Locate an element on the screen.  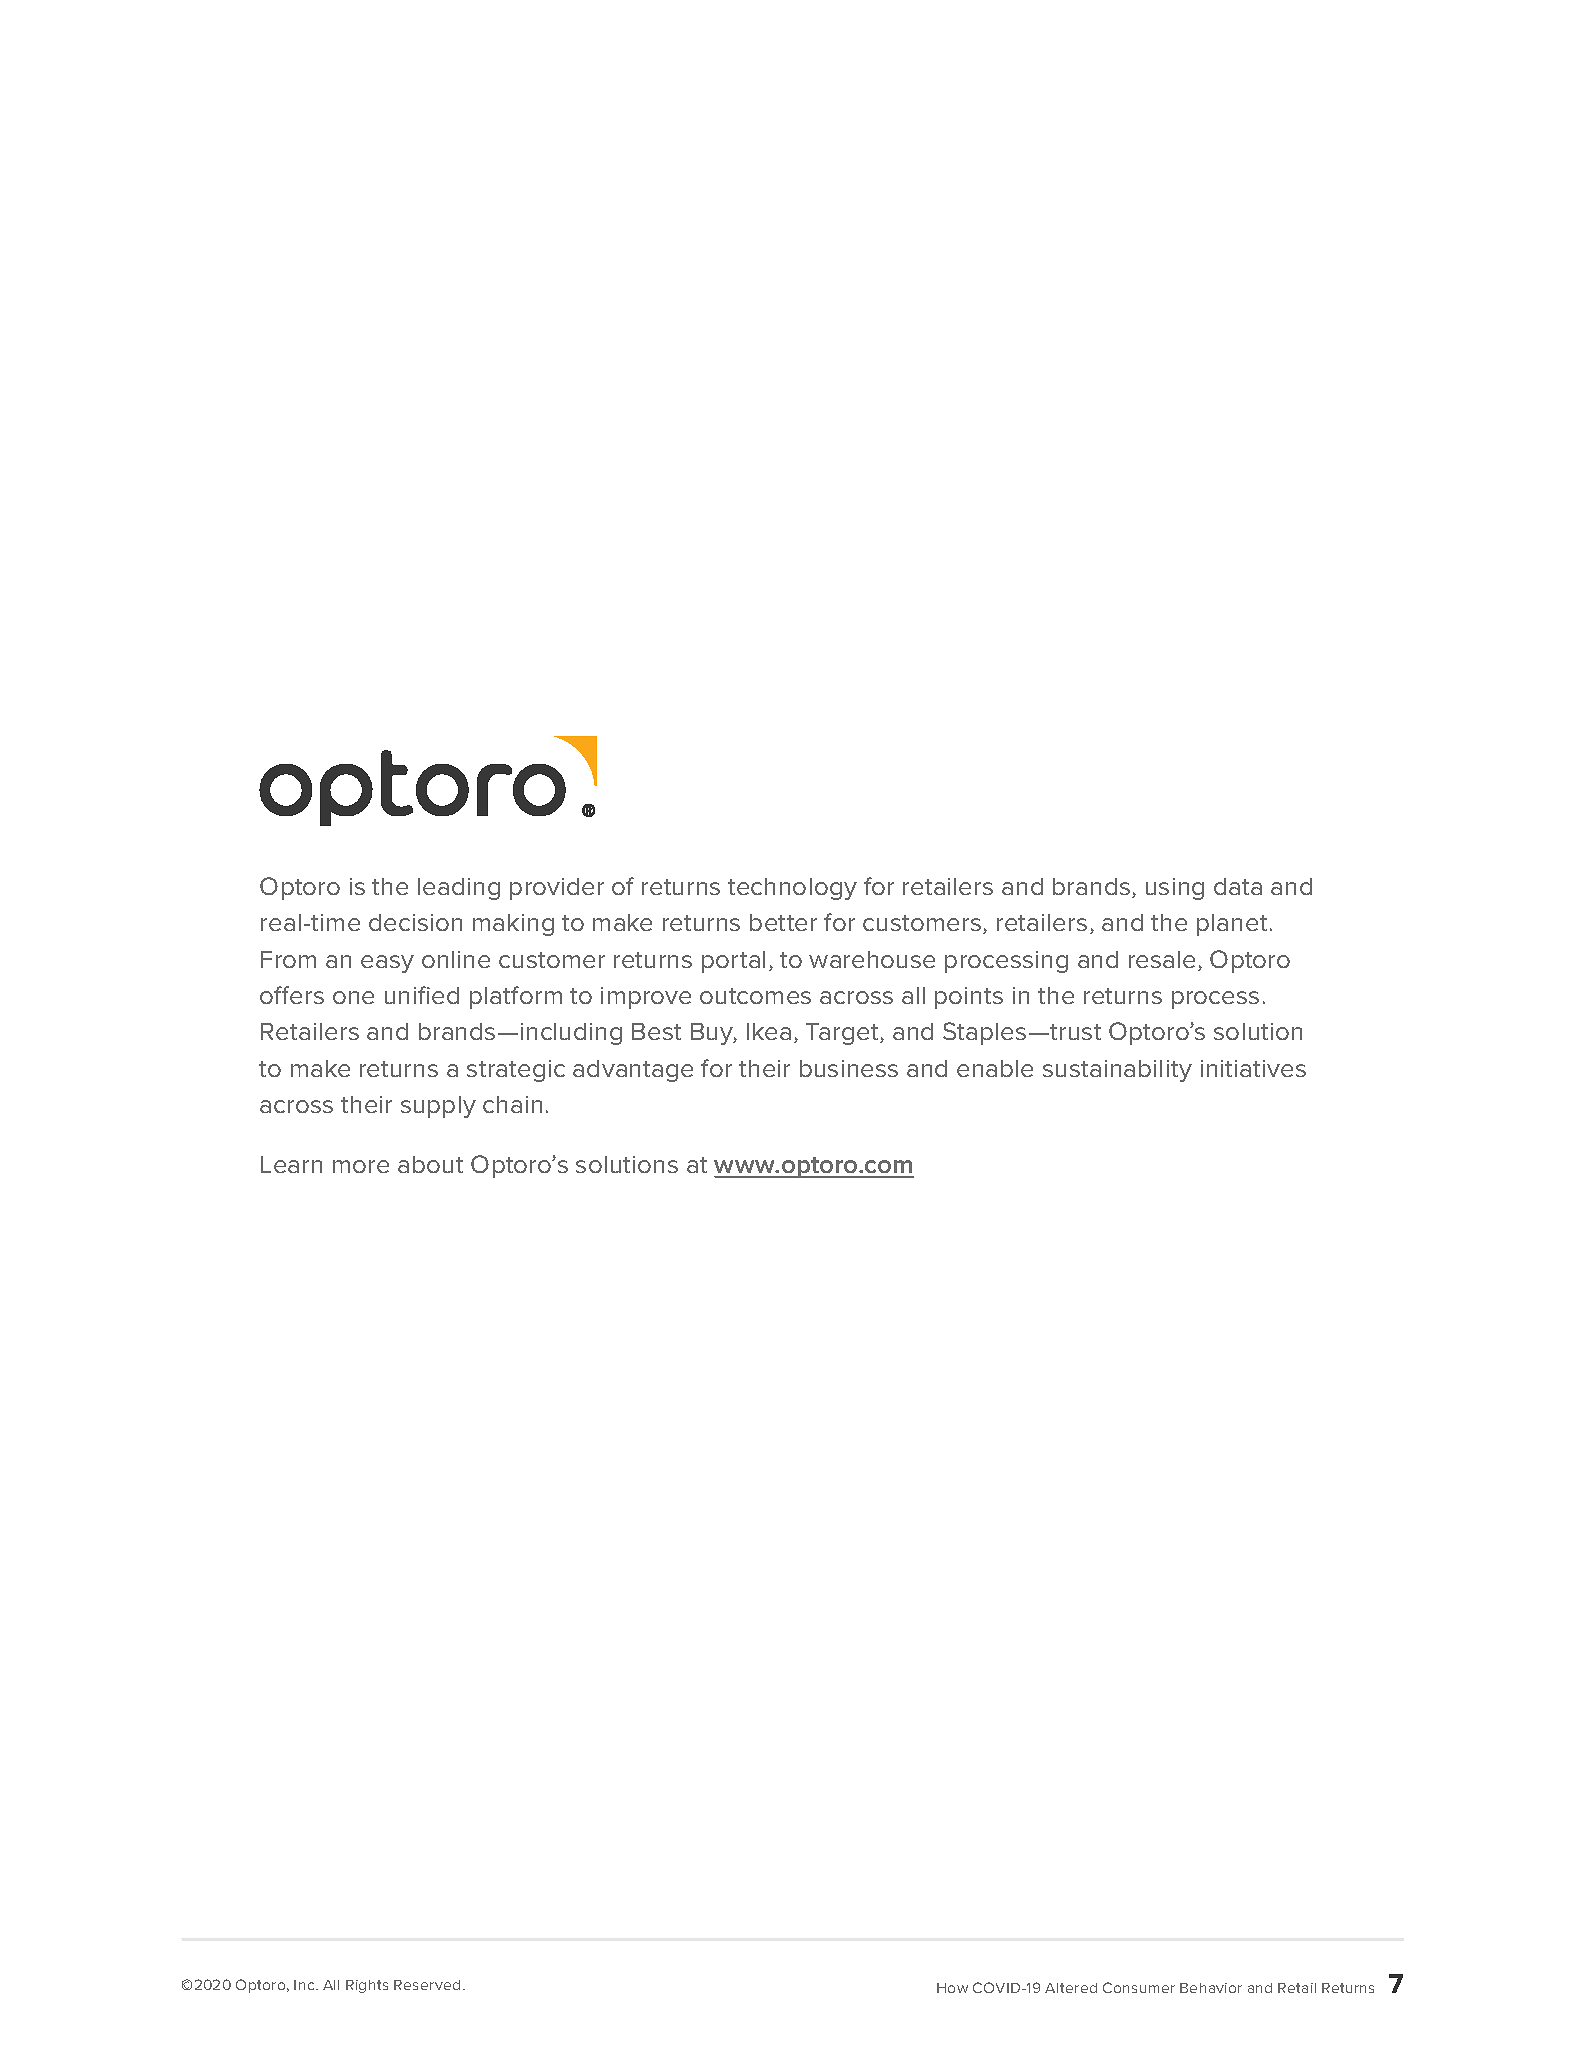
more is located at coordinates (361, 1166).
